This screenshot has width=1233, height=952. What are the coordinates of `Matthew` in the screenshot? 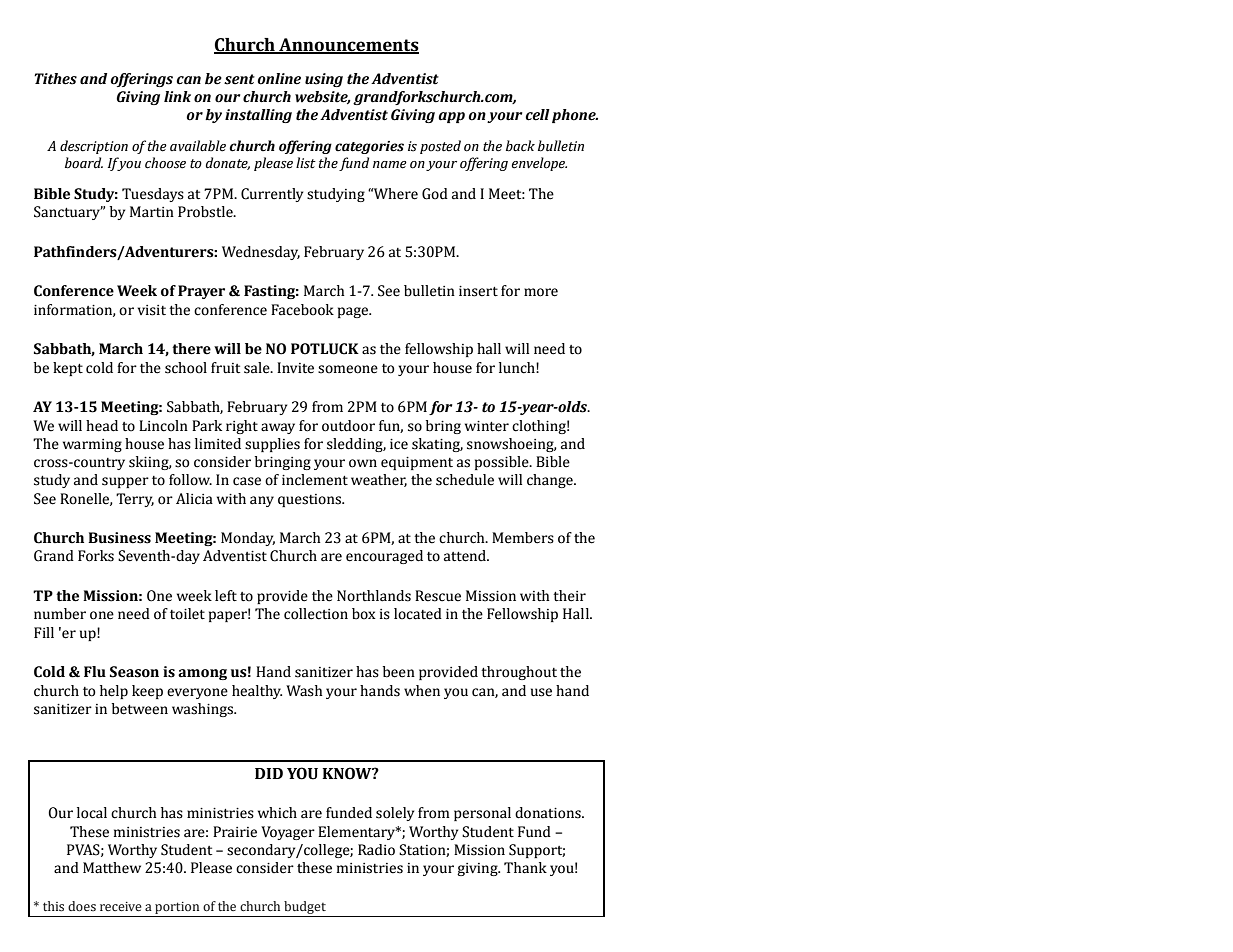 It's located at (112, 868).
